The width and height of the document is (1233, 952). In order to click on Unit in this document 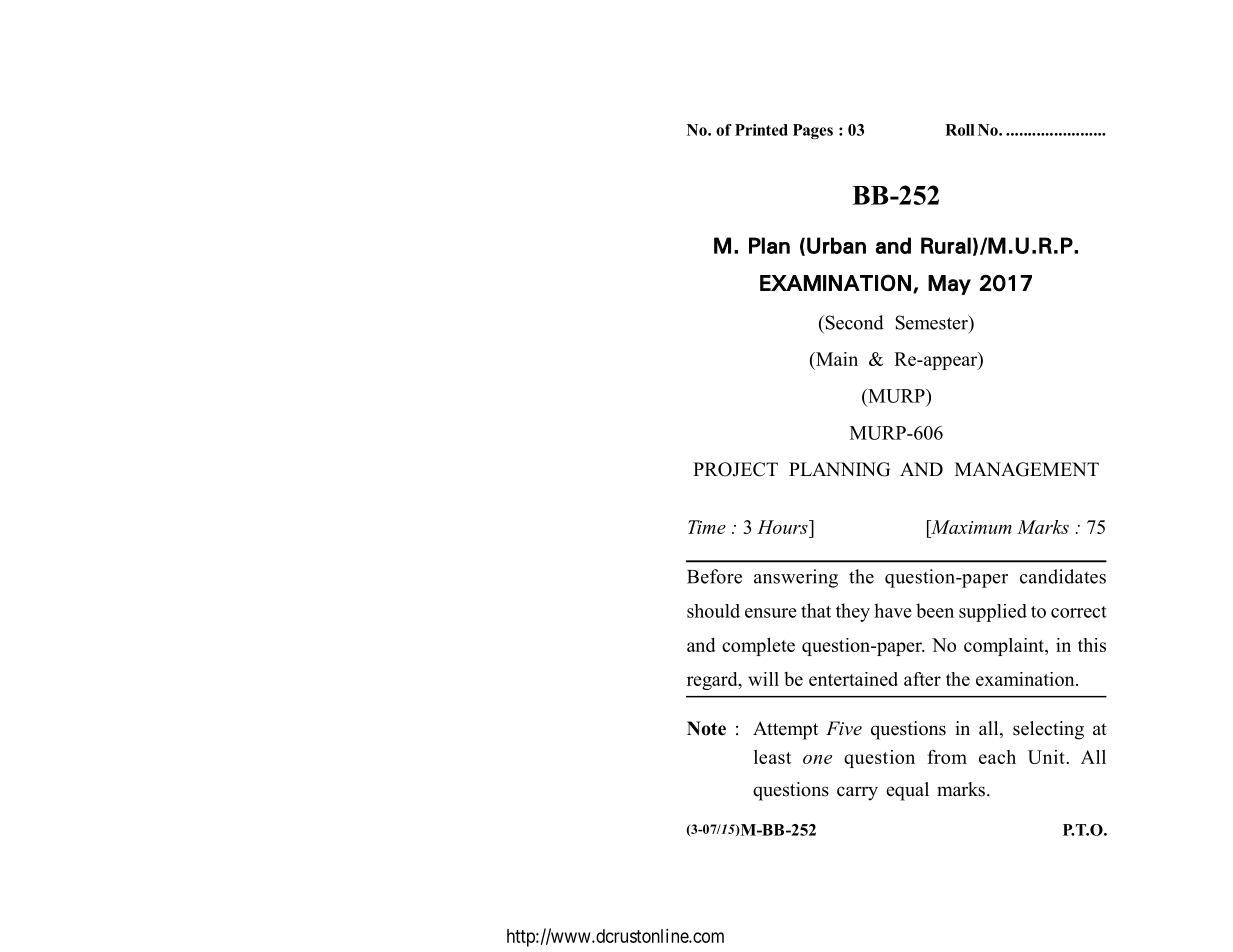, I will do `click(1046, 757)`.
